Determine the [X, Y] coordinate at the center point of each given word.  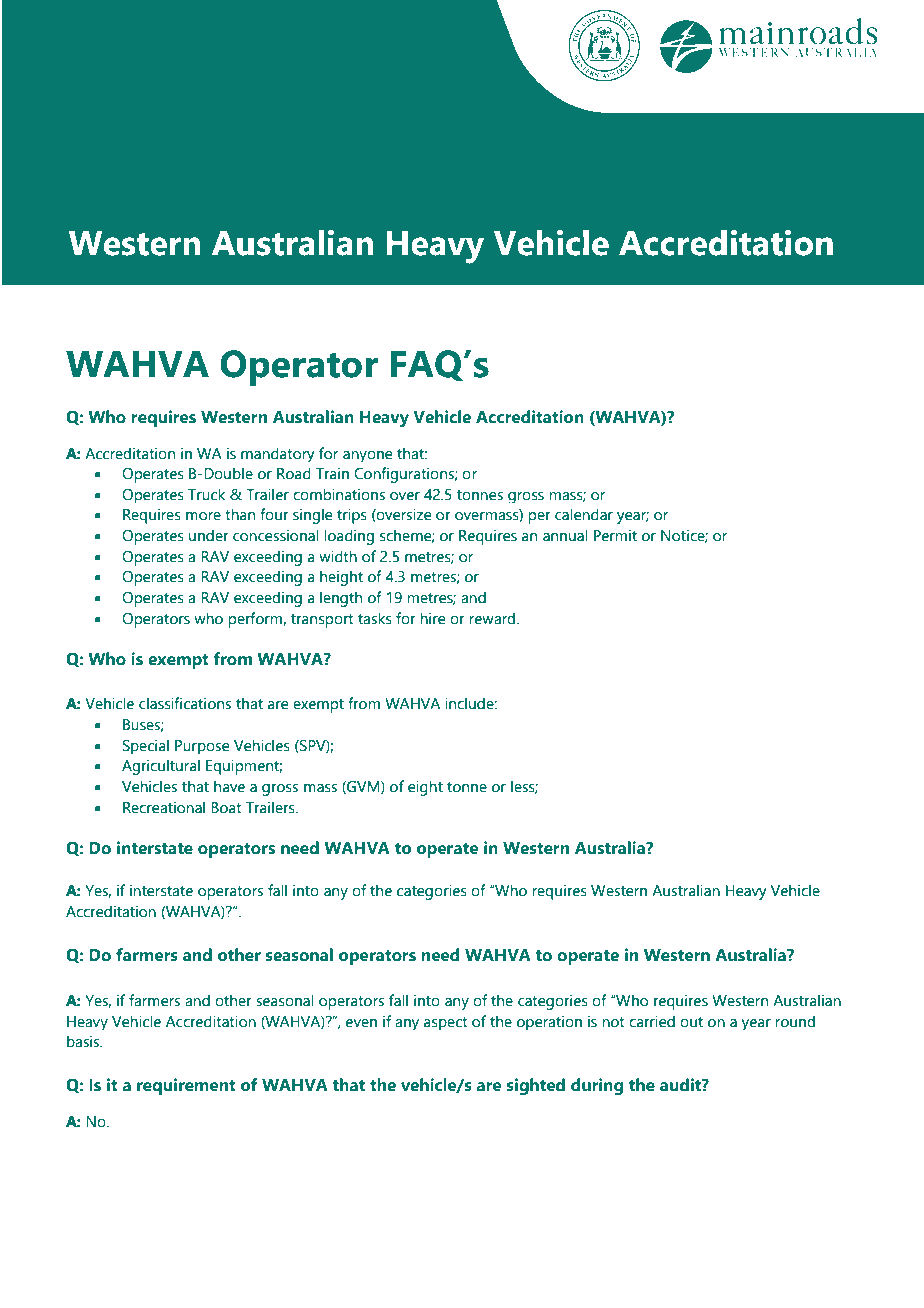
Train [332, 473]
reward [493, 618]
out [691, 1022]
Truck [206, 494]
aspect [446, 1023]
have [229, 786]
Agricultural [161, 767]
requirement [186, 1086]
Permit [615, 535]
